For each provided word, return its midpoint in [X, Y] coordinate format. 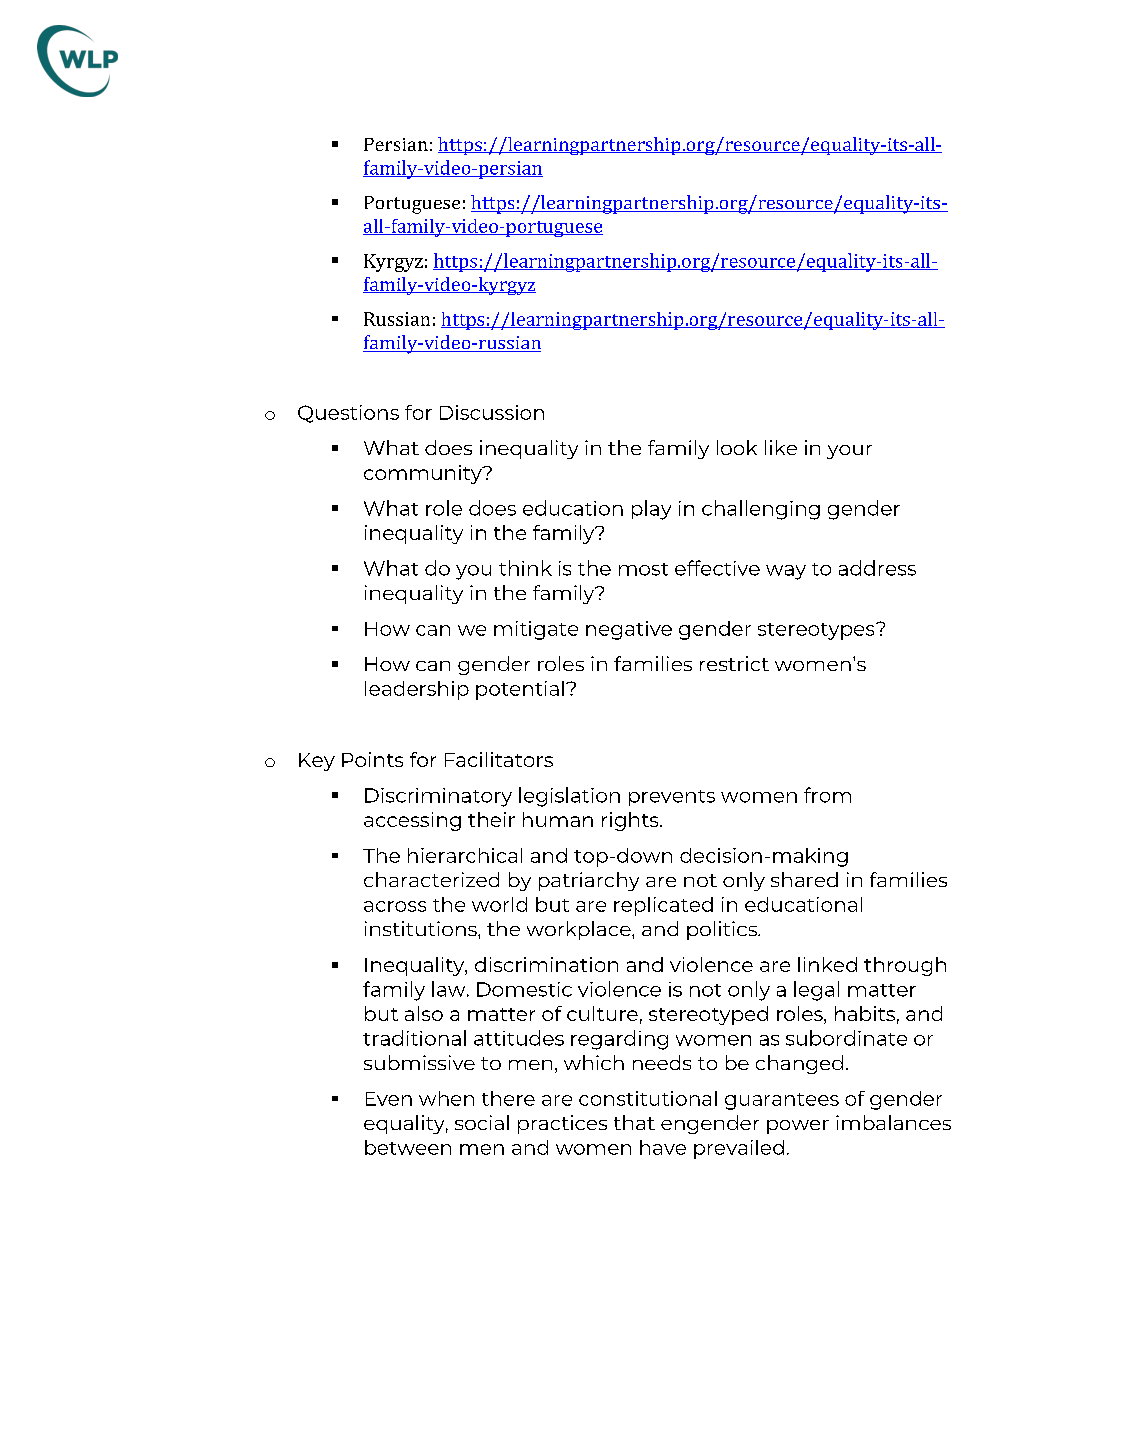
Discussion [492, 412]
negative [629, 630]
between [408, 1147]
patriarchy [589, 881]
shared [804, 879]
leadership [417, 690]
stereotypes [817, 631]
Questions [348, 414]
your [849, 452]
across [395, 906]
